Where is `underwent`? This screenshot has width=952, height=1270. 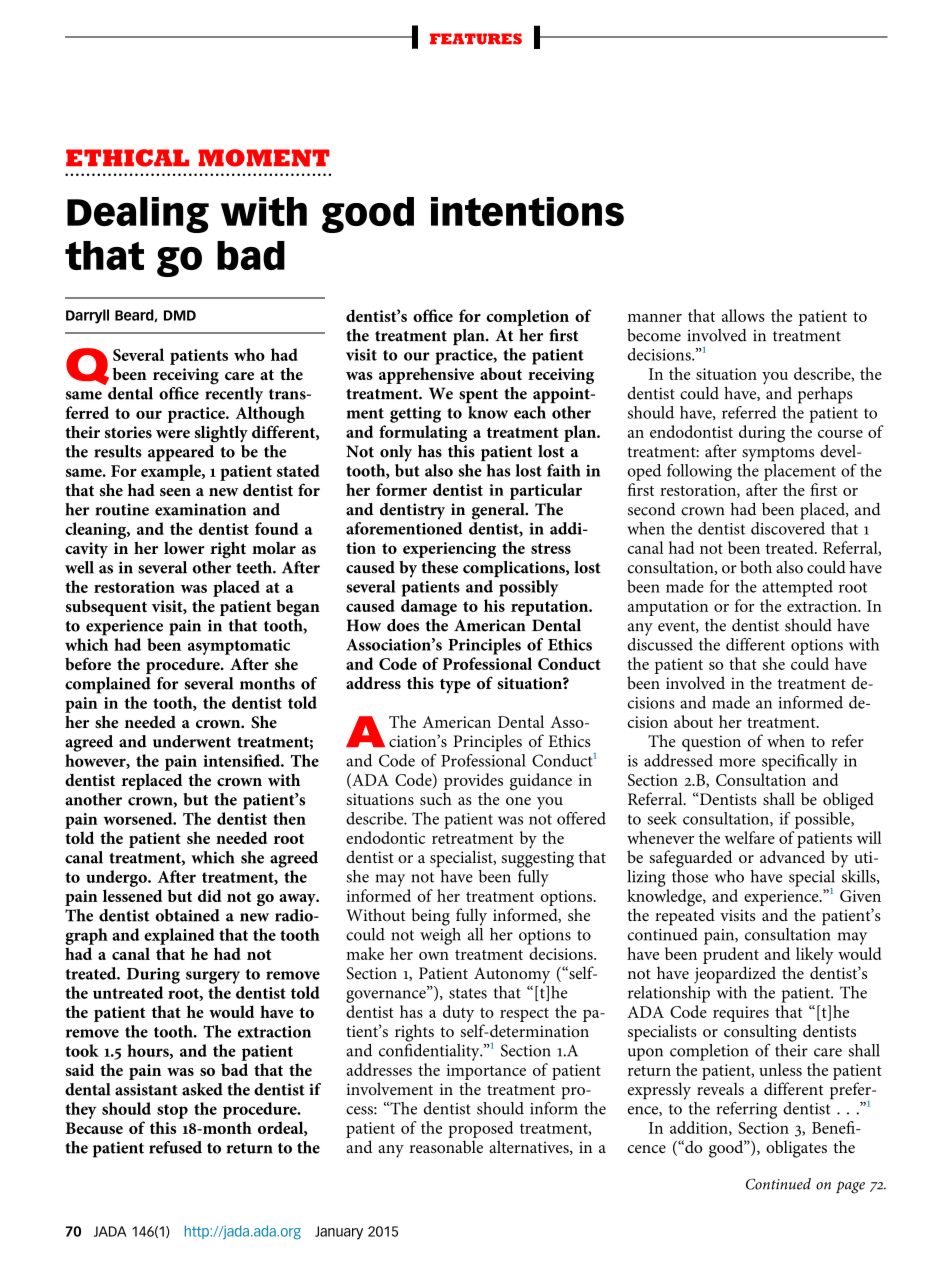
underwent is located at coordinates (192, 741).
